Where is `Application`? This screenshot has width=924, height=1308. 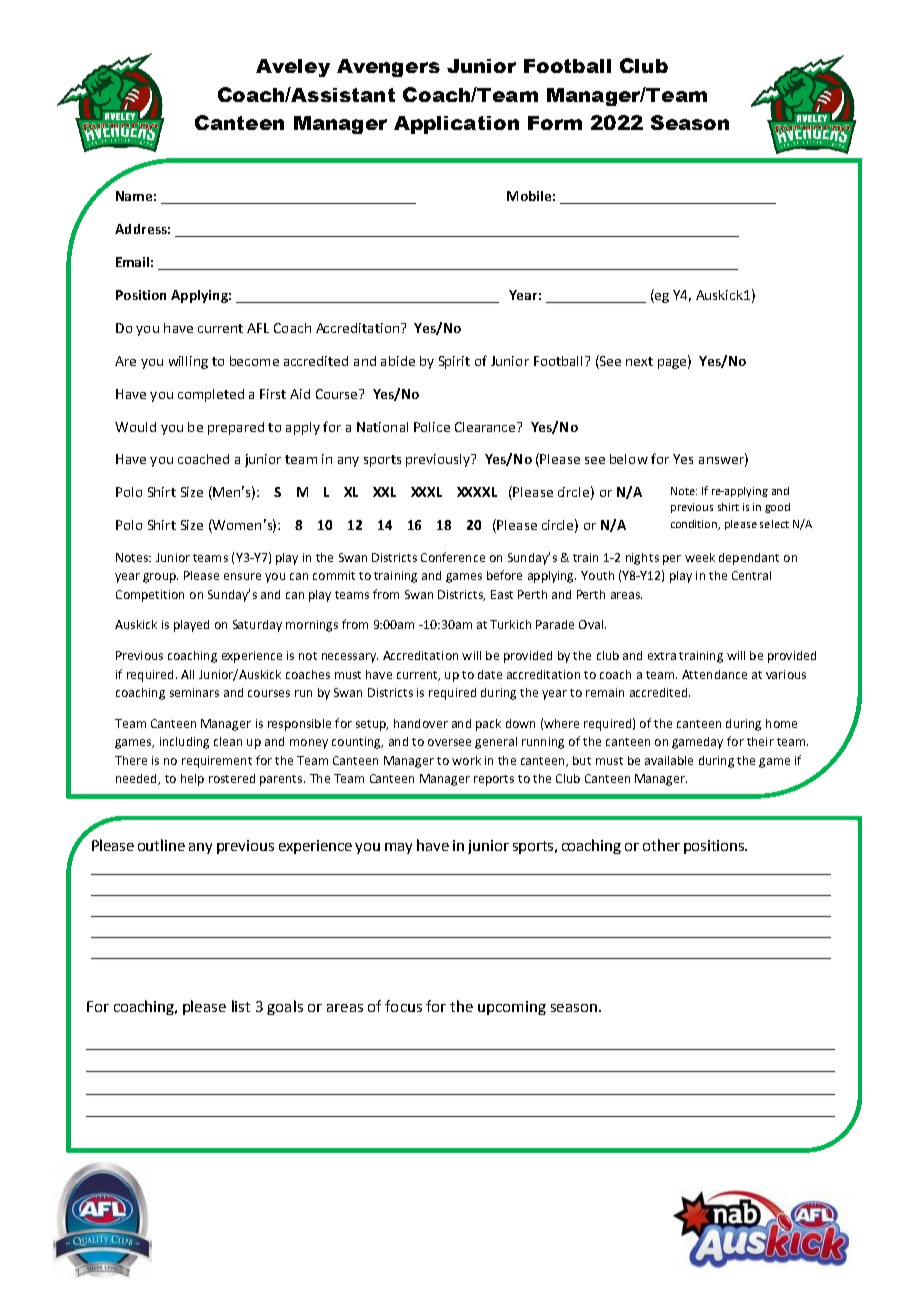 Application is located at coordinates (456, 125).
